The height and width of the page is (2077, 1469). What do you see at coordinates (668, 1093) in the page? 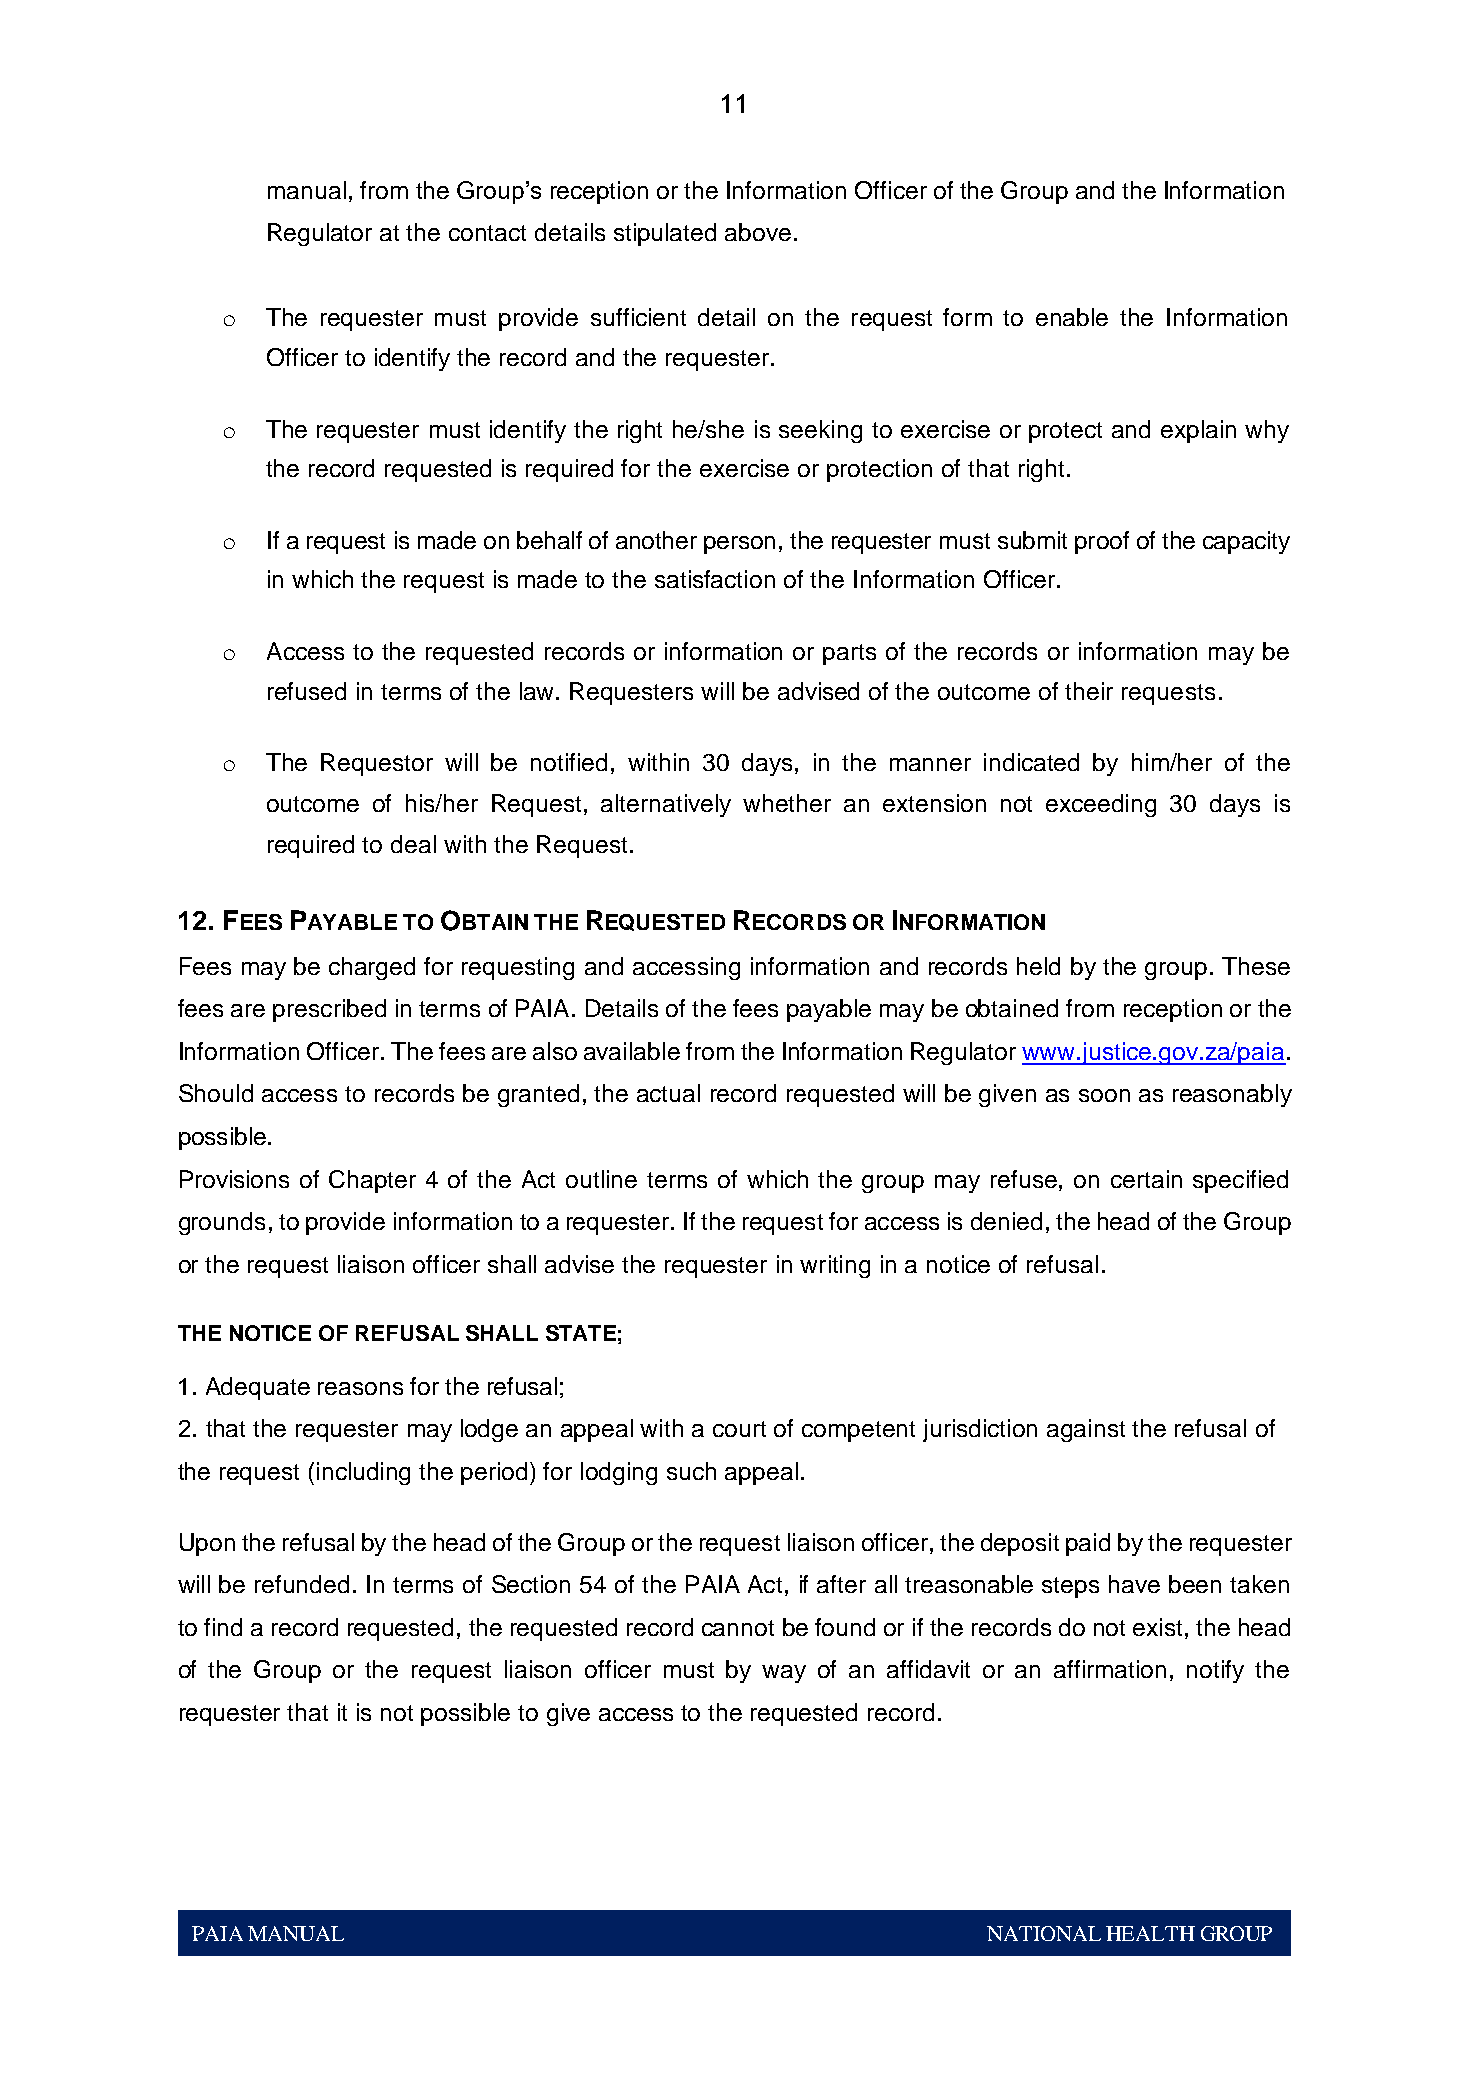
I see `actual` at bounding box center [668, 1093].
